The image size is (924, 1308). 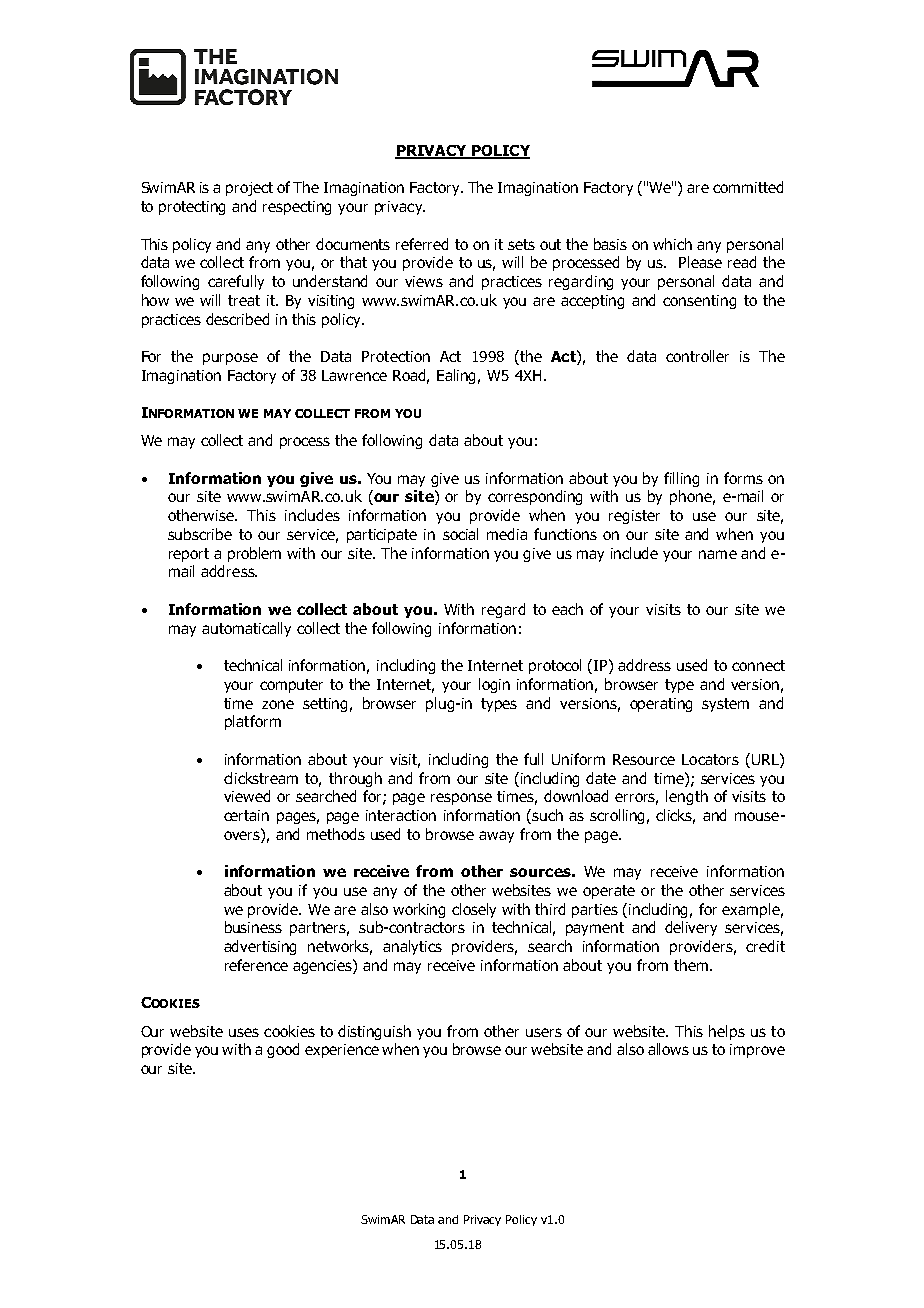 I want to click on platform, so click(x=253, y=722).
